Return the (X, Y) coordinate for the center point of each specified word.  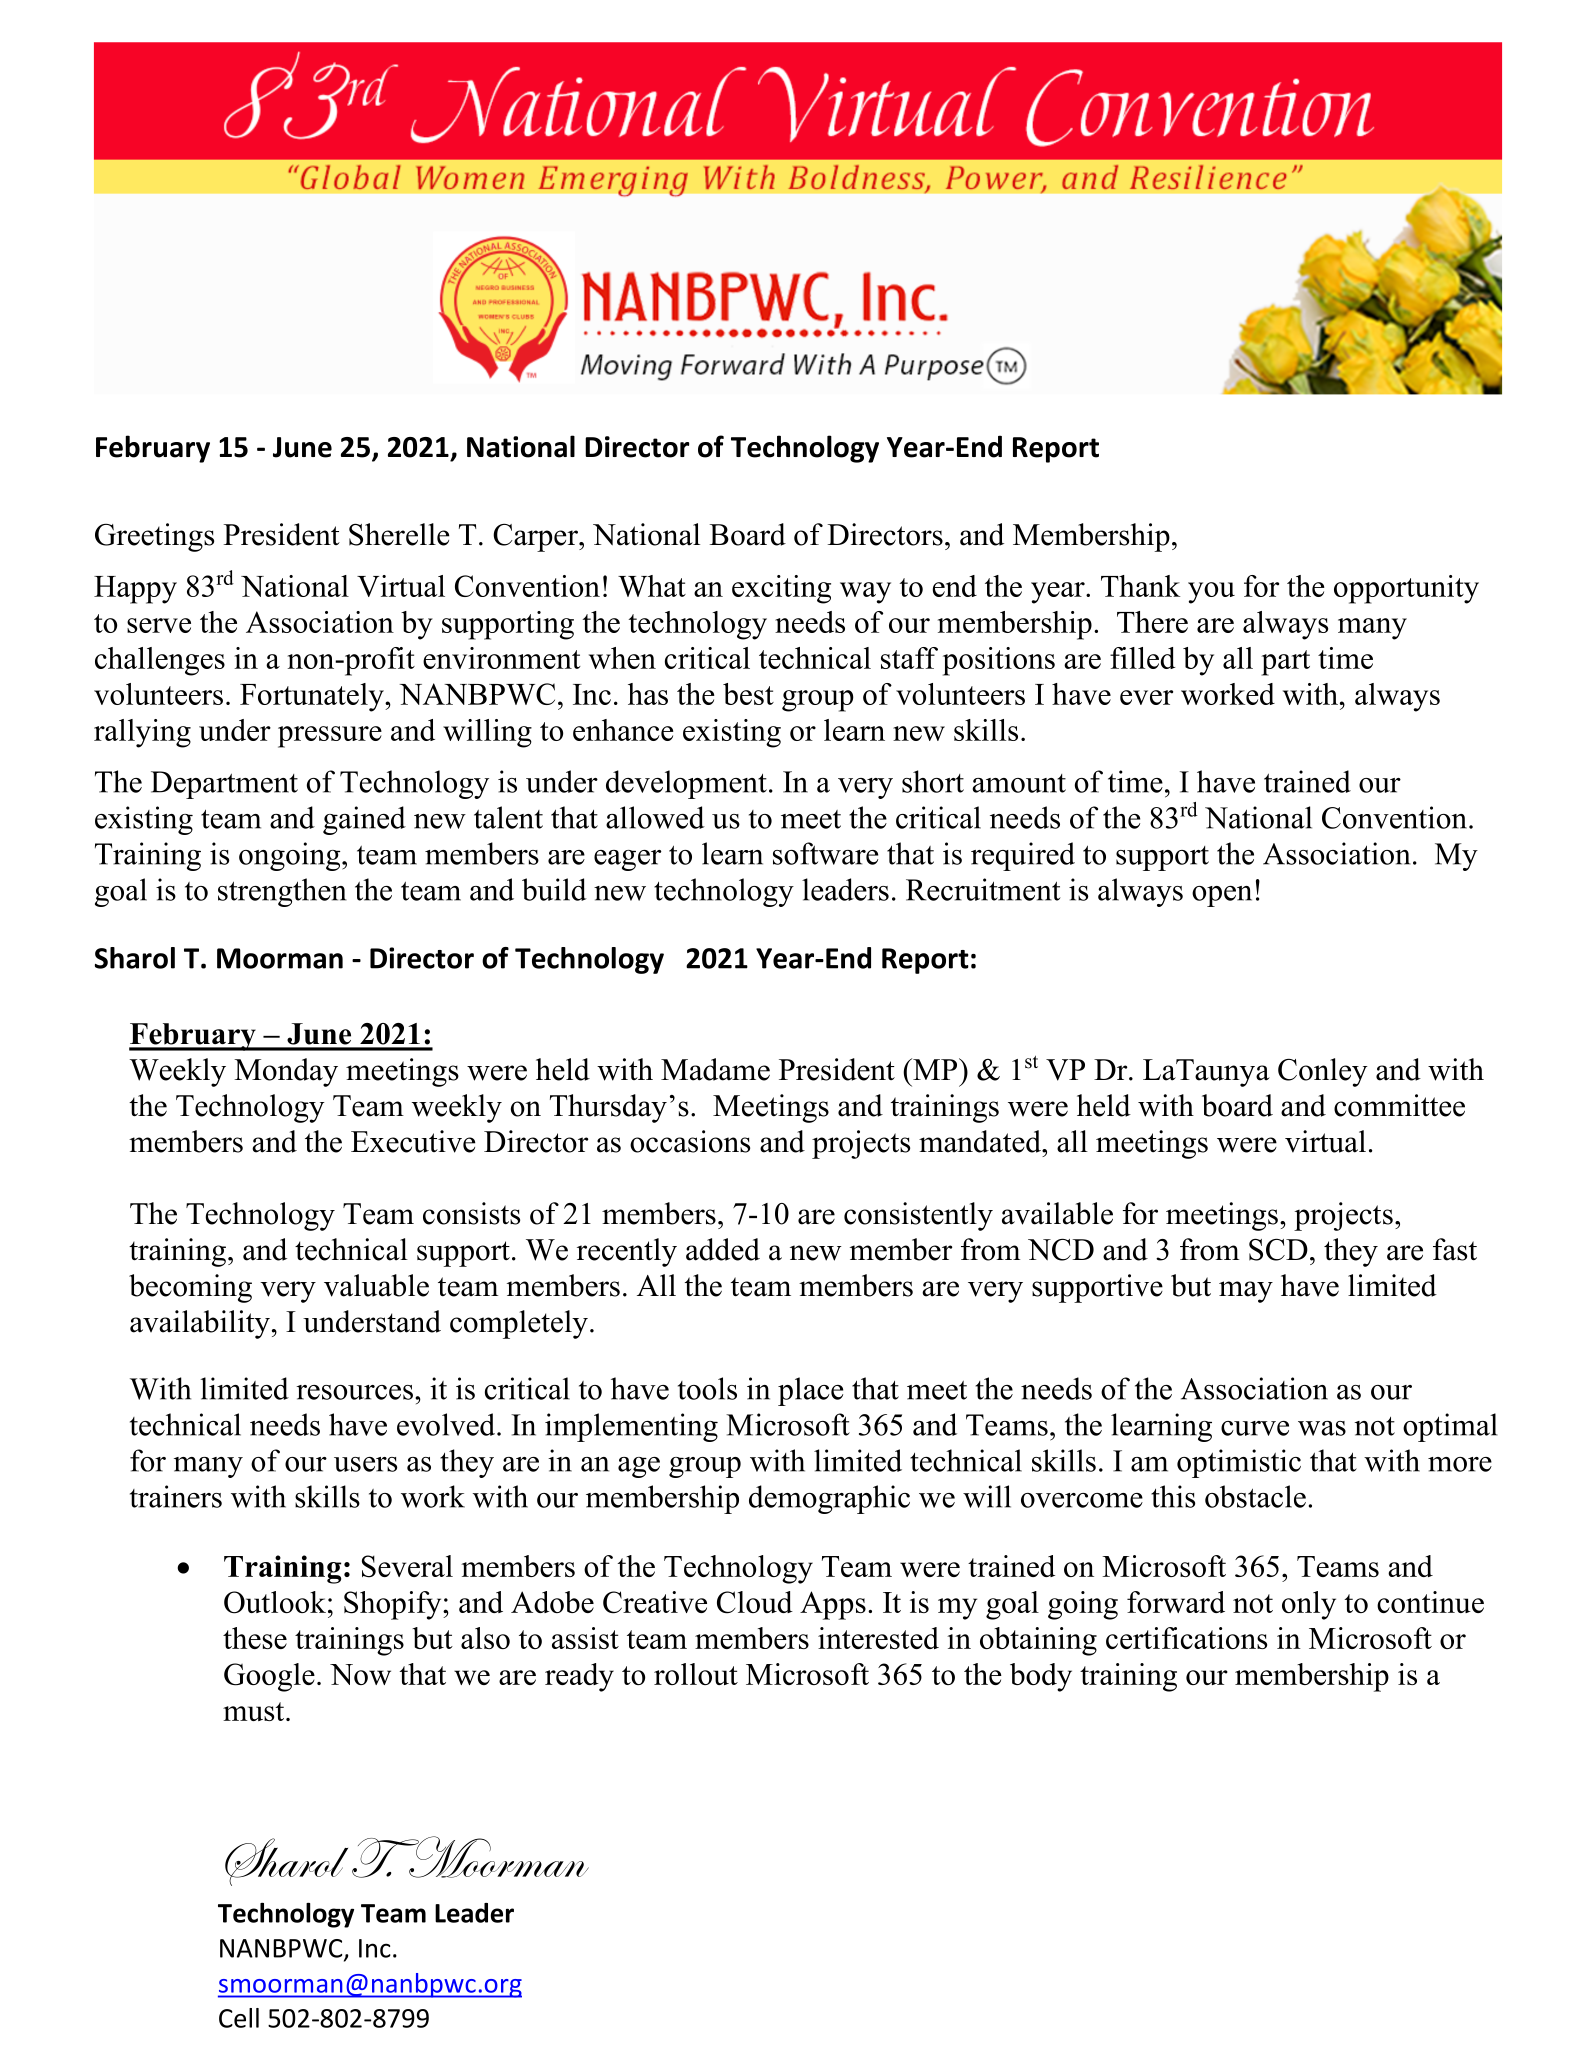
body (1041, 1677)
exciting (781, 589)
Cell (239, 2018)
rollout (696, 1674)
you (1211, 593)
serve (159, 625)
